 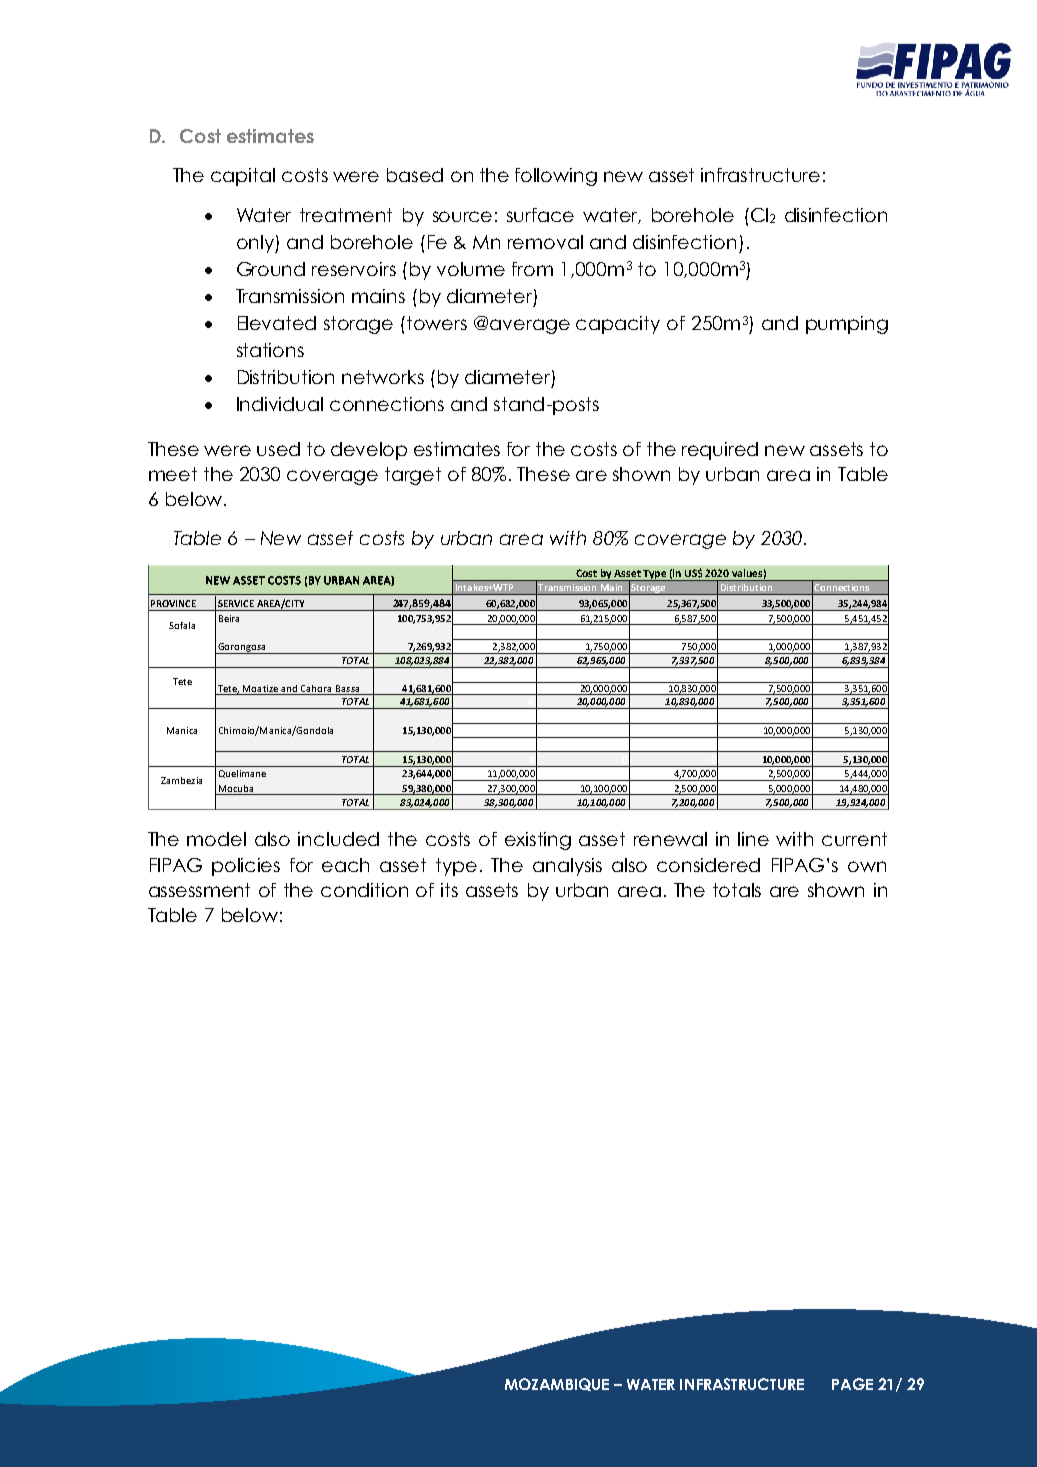 I want to click on surface, so click(x=540, y=215).
